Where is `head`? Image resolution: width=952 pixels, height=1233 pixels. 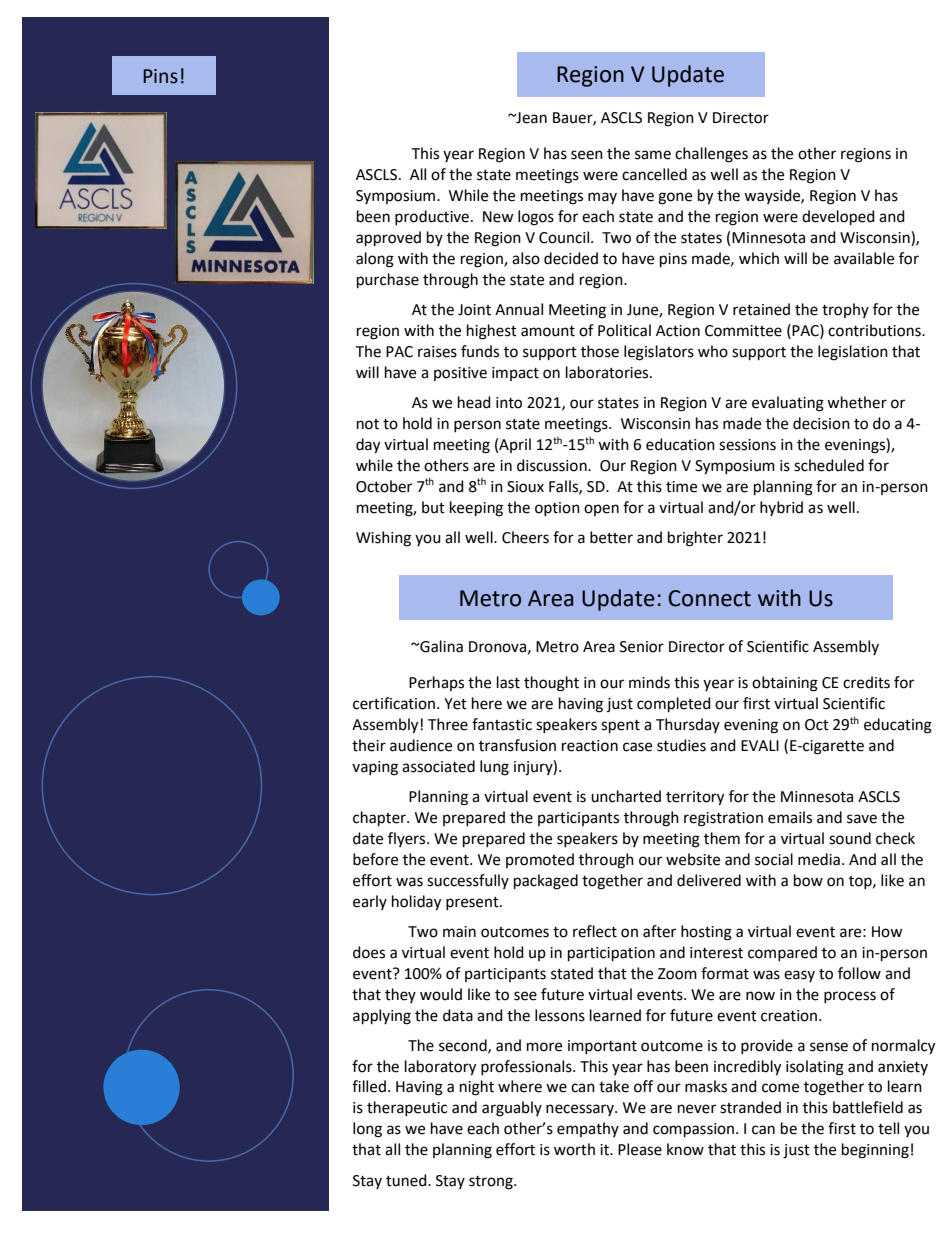
head is located at coordinates (474, 402).
